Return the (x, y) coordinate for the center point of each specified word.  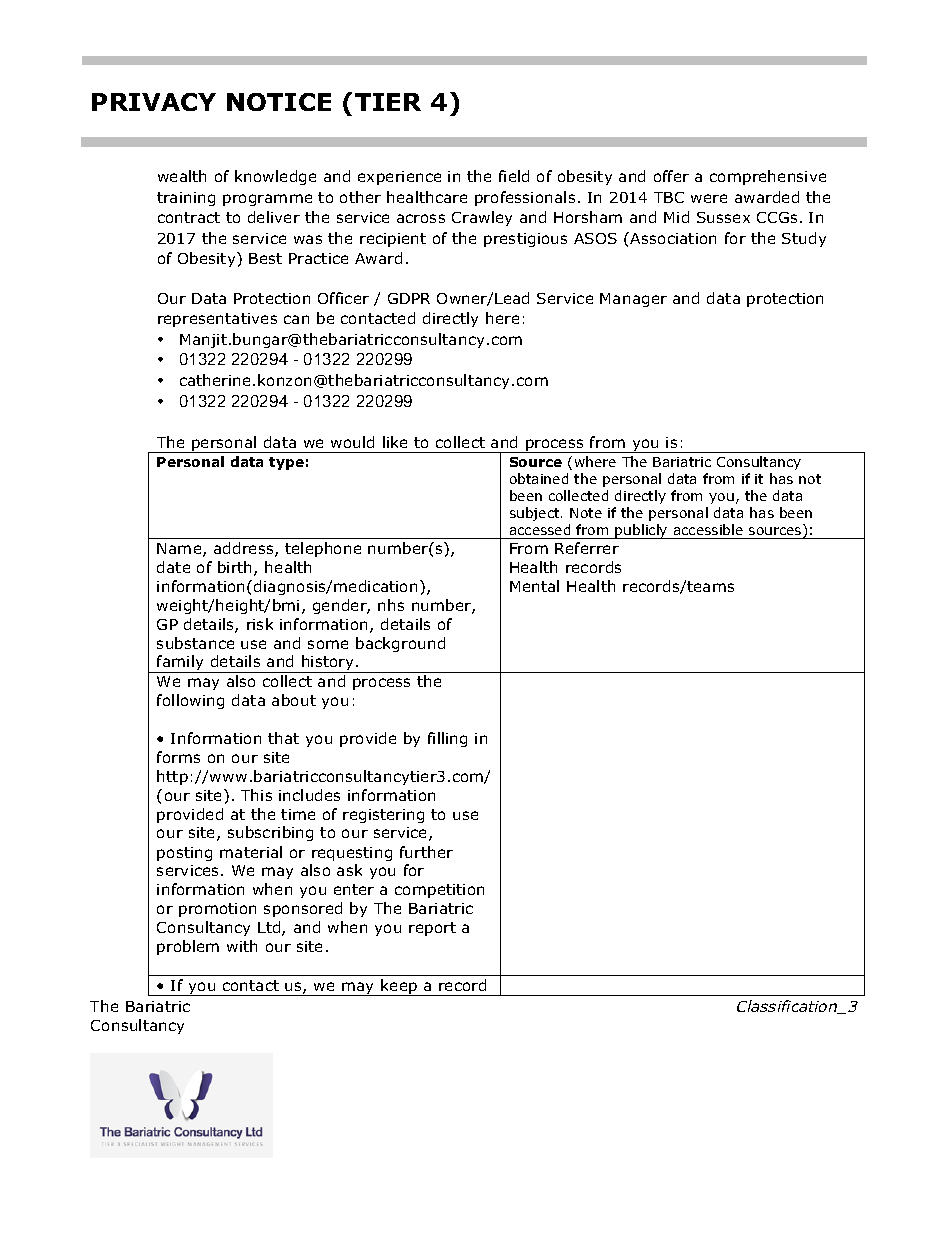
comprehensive (768, 177)
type (286, 463)
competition (439, 891)
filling (447, 739)
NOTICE (279, 102)
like (395, 442)
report (432, 929)
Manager (633, 300)
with (242, 946)
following (190, 701)
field (514, 176)
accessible (708, 529)
